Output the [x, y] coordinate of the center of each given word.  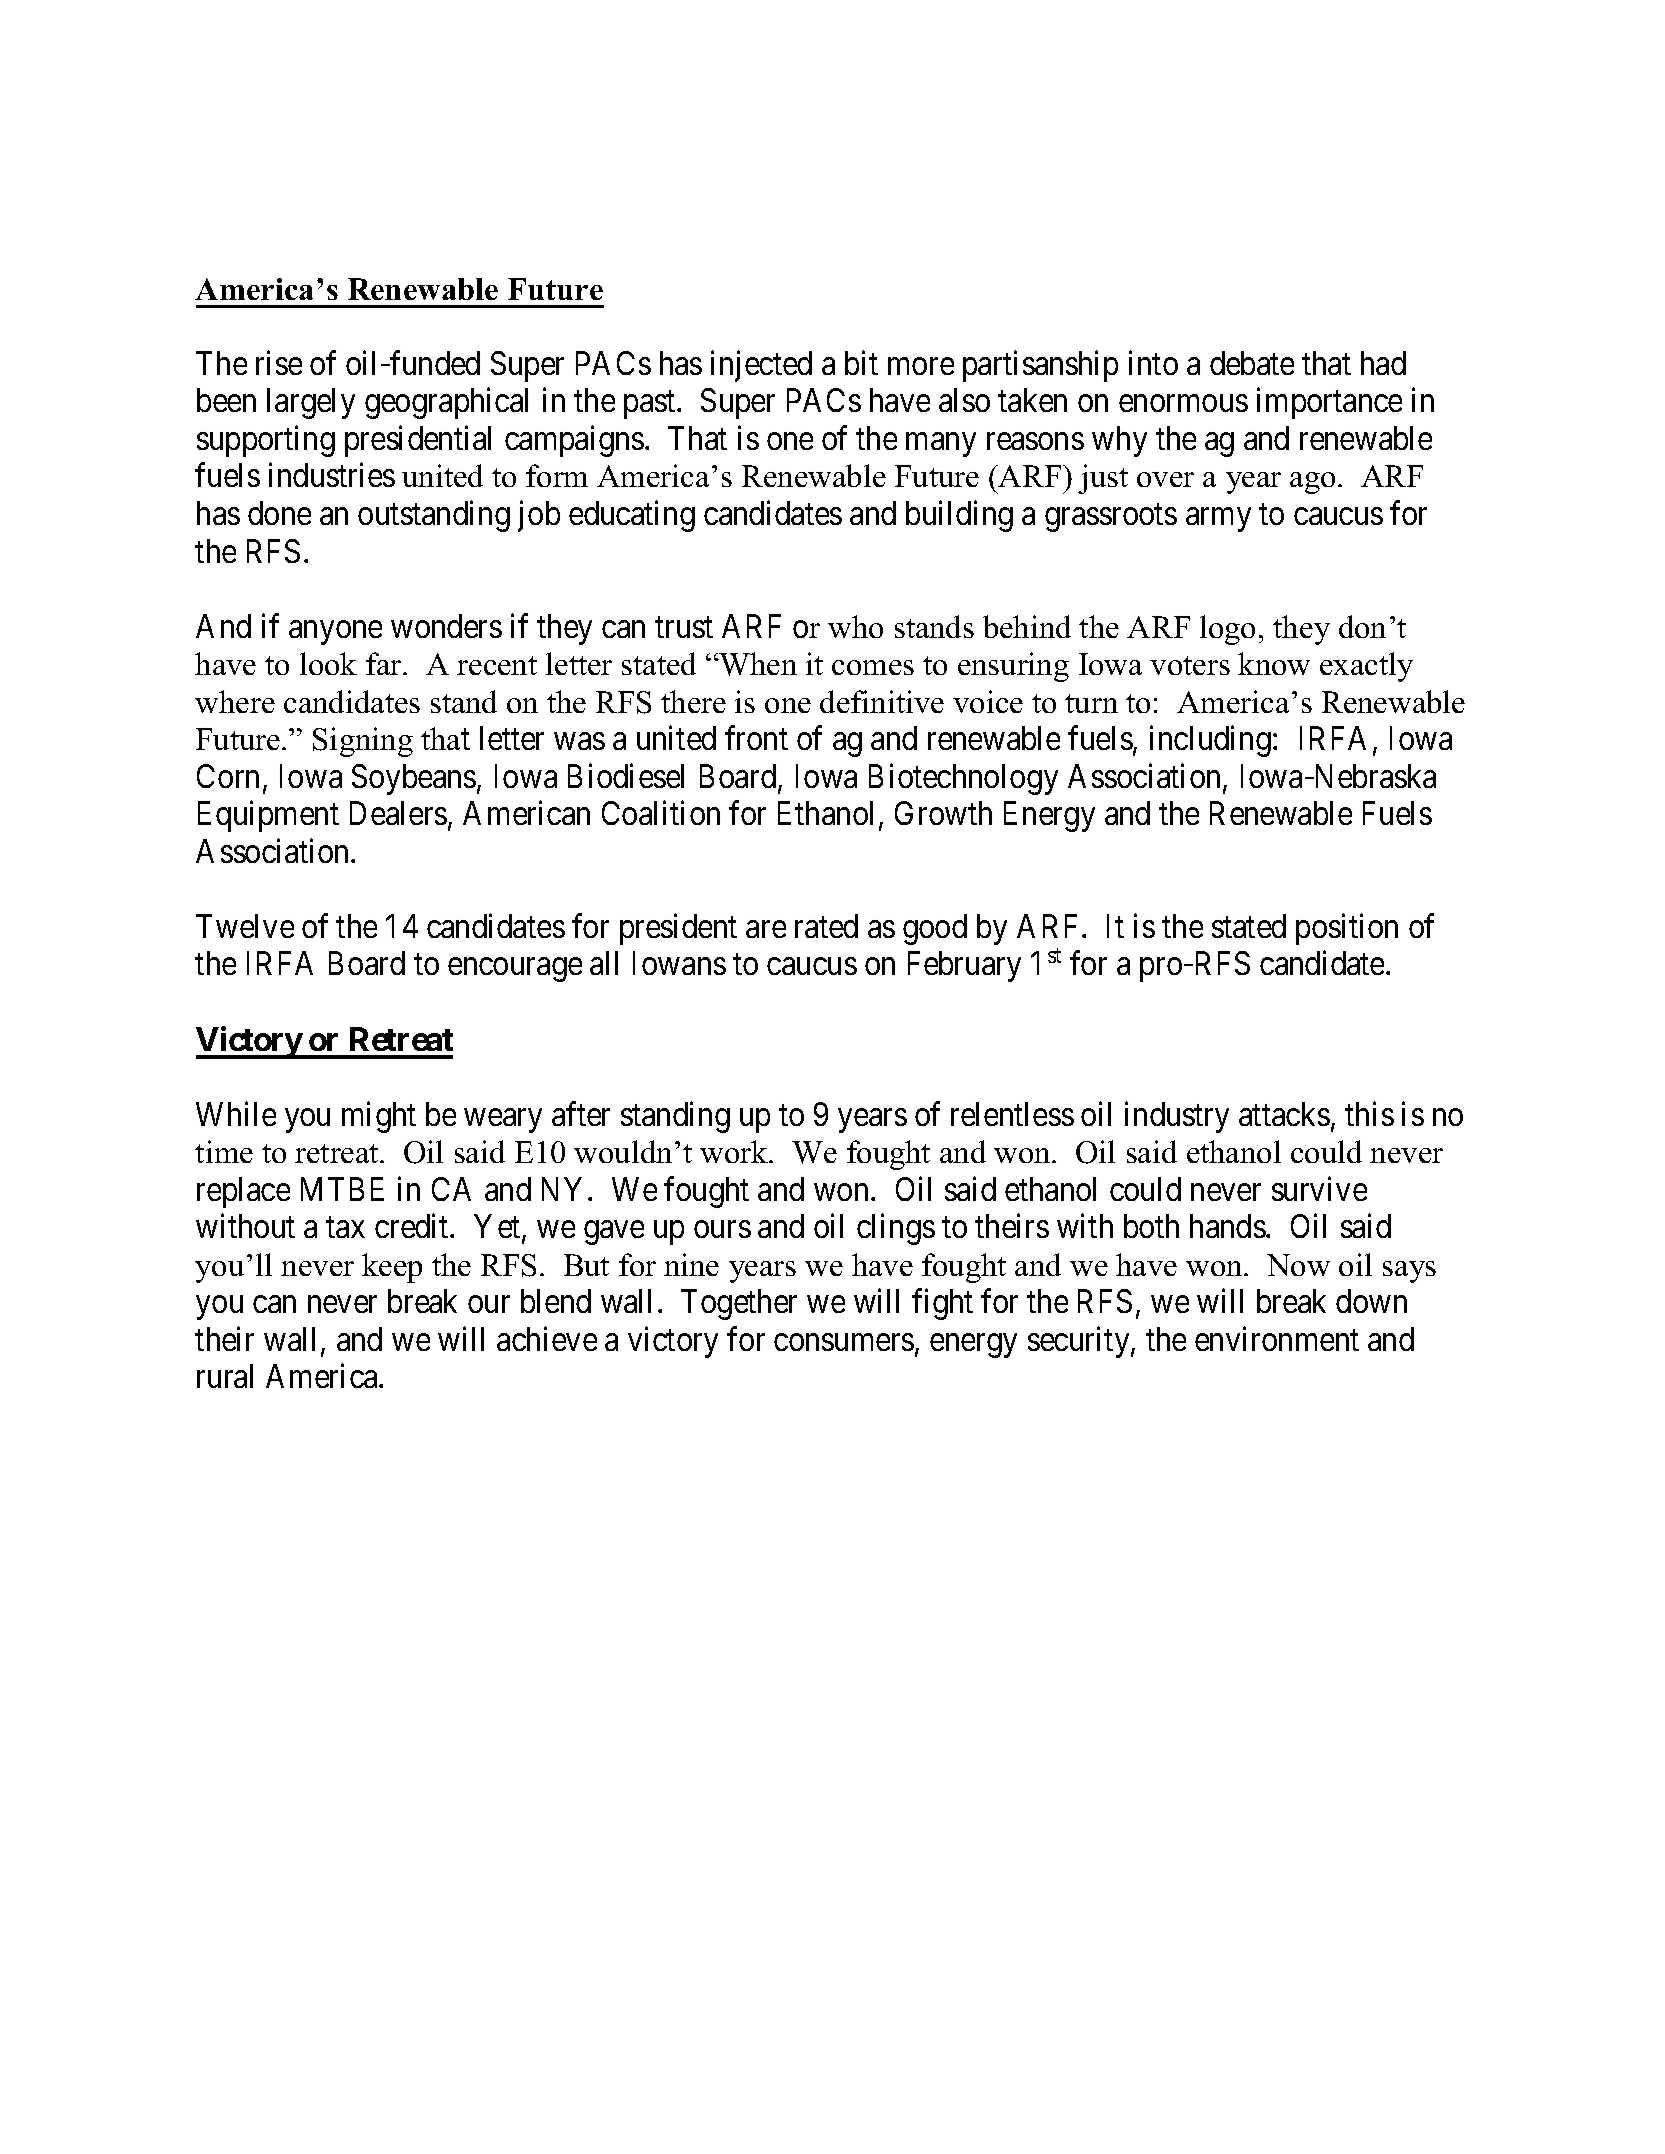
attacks [1284, 1114]
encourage [515, 970]
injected [761, 366]
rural [225, 1376]
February [964, 966]
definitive [882, 701]
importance [1329, 403]
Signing [363, 742]
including [1210, 741]
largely [311, 403]
